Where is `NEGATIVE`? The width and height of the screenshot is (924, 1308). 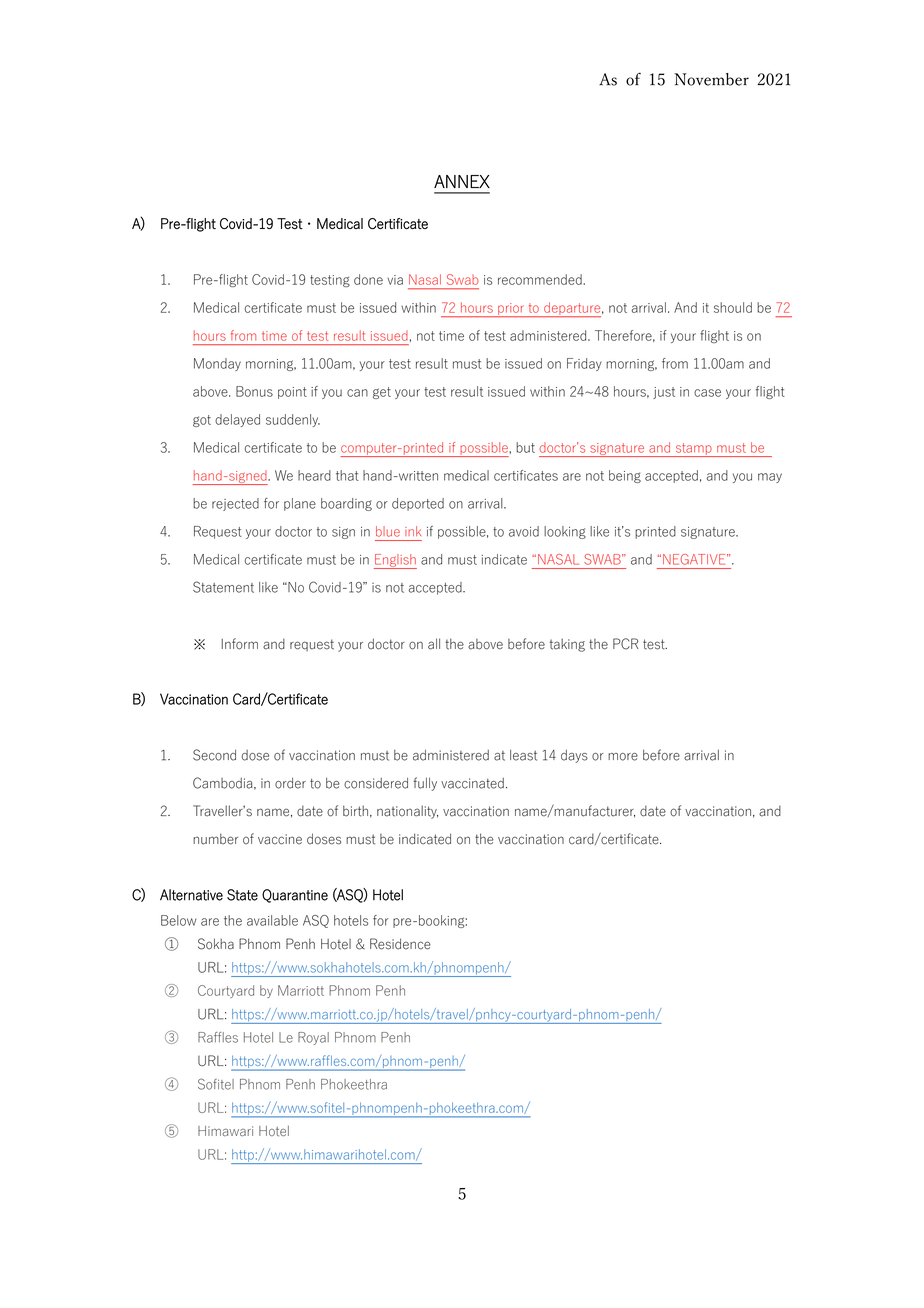 NEGATIVE is located at coordinates (695, 559).
